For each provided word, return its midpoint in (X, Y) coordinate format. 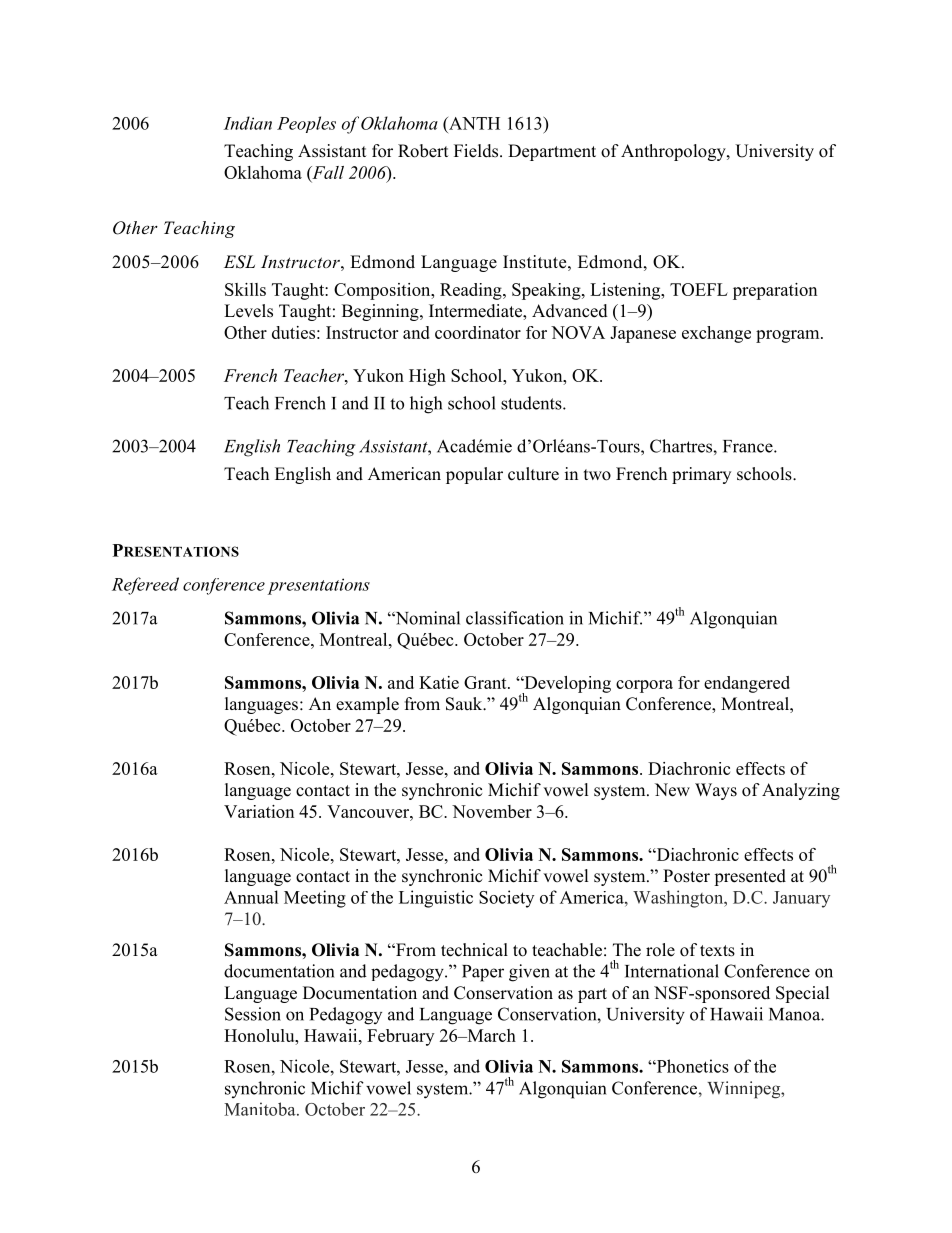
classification (515, 618)
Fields (477, 151)
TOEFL (699, 289)
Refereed (145, 586)
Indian (248, 123)
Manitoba (261, 1109)
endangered (747, 684)
